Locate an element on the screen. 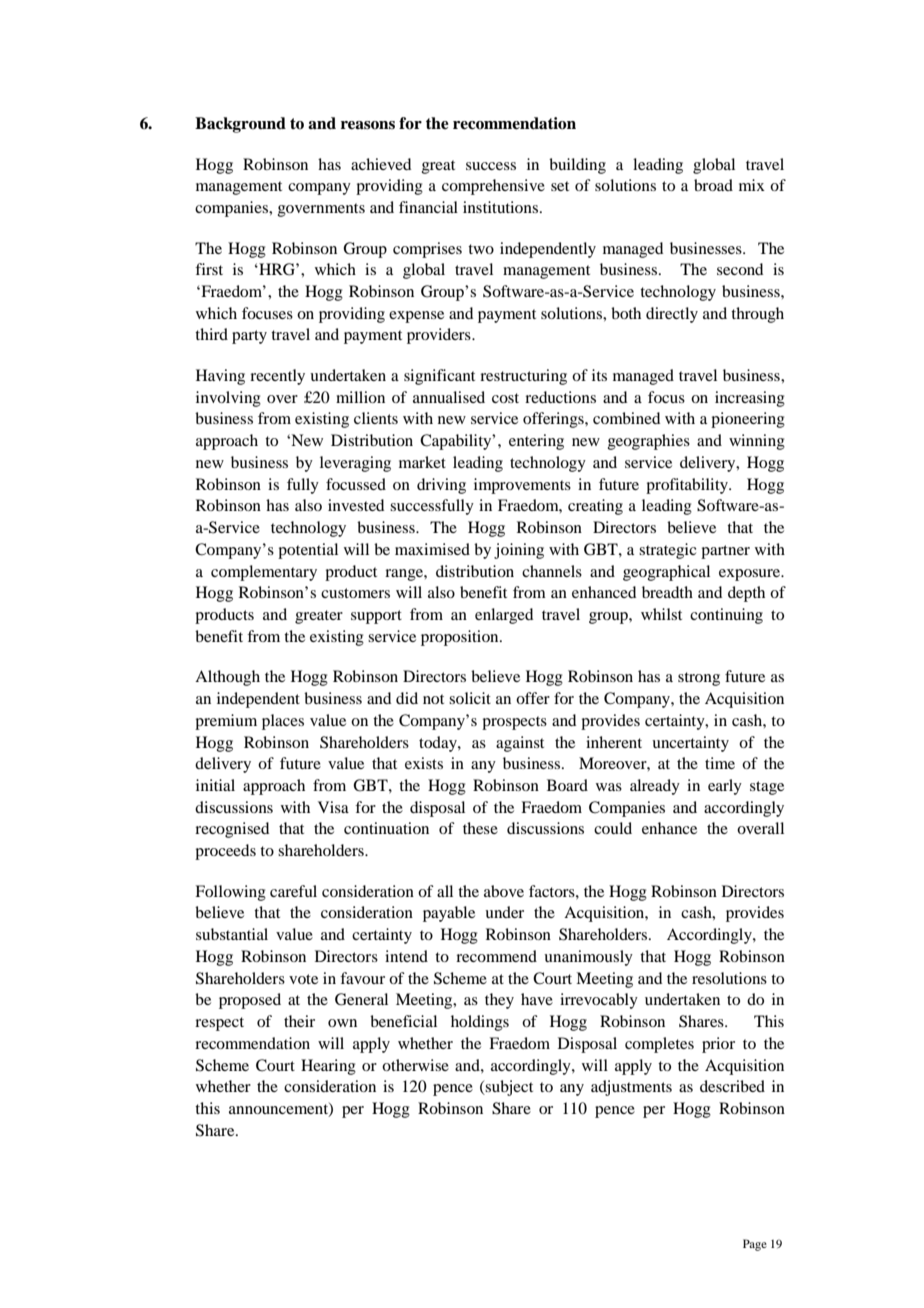  careful is located at coordinates (293, 891).
